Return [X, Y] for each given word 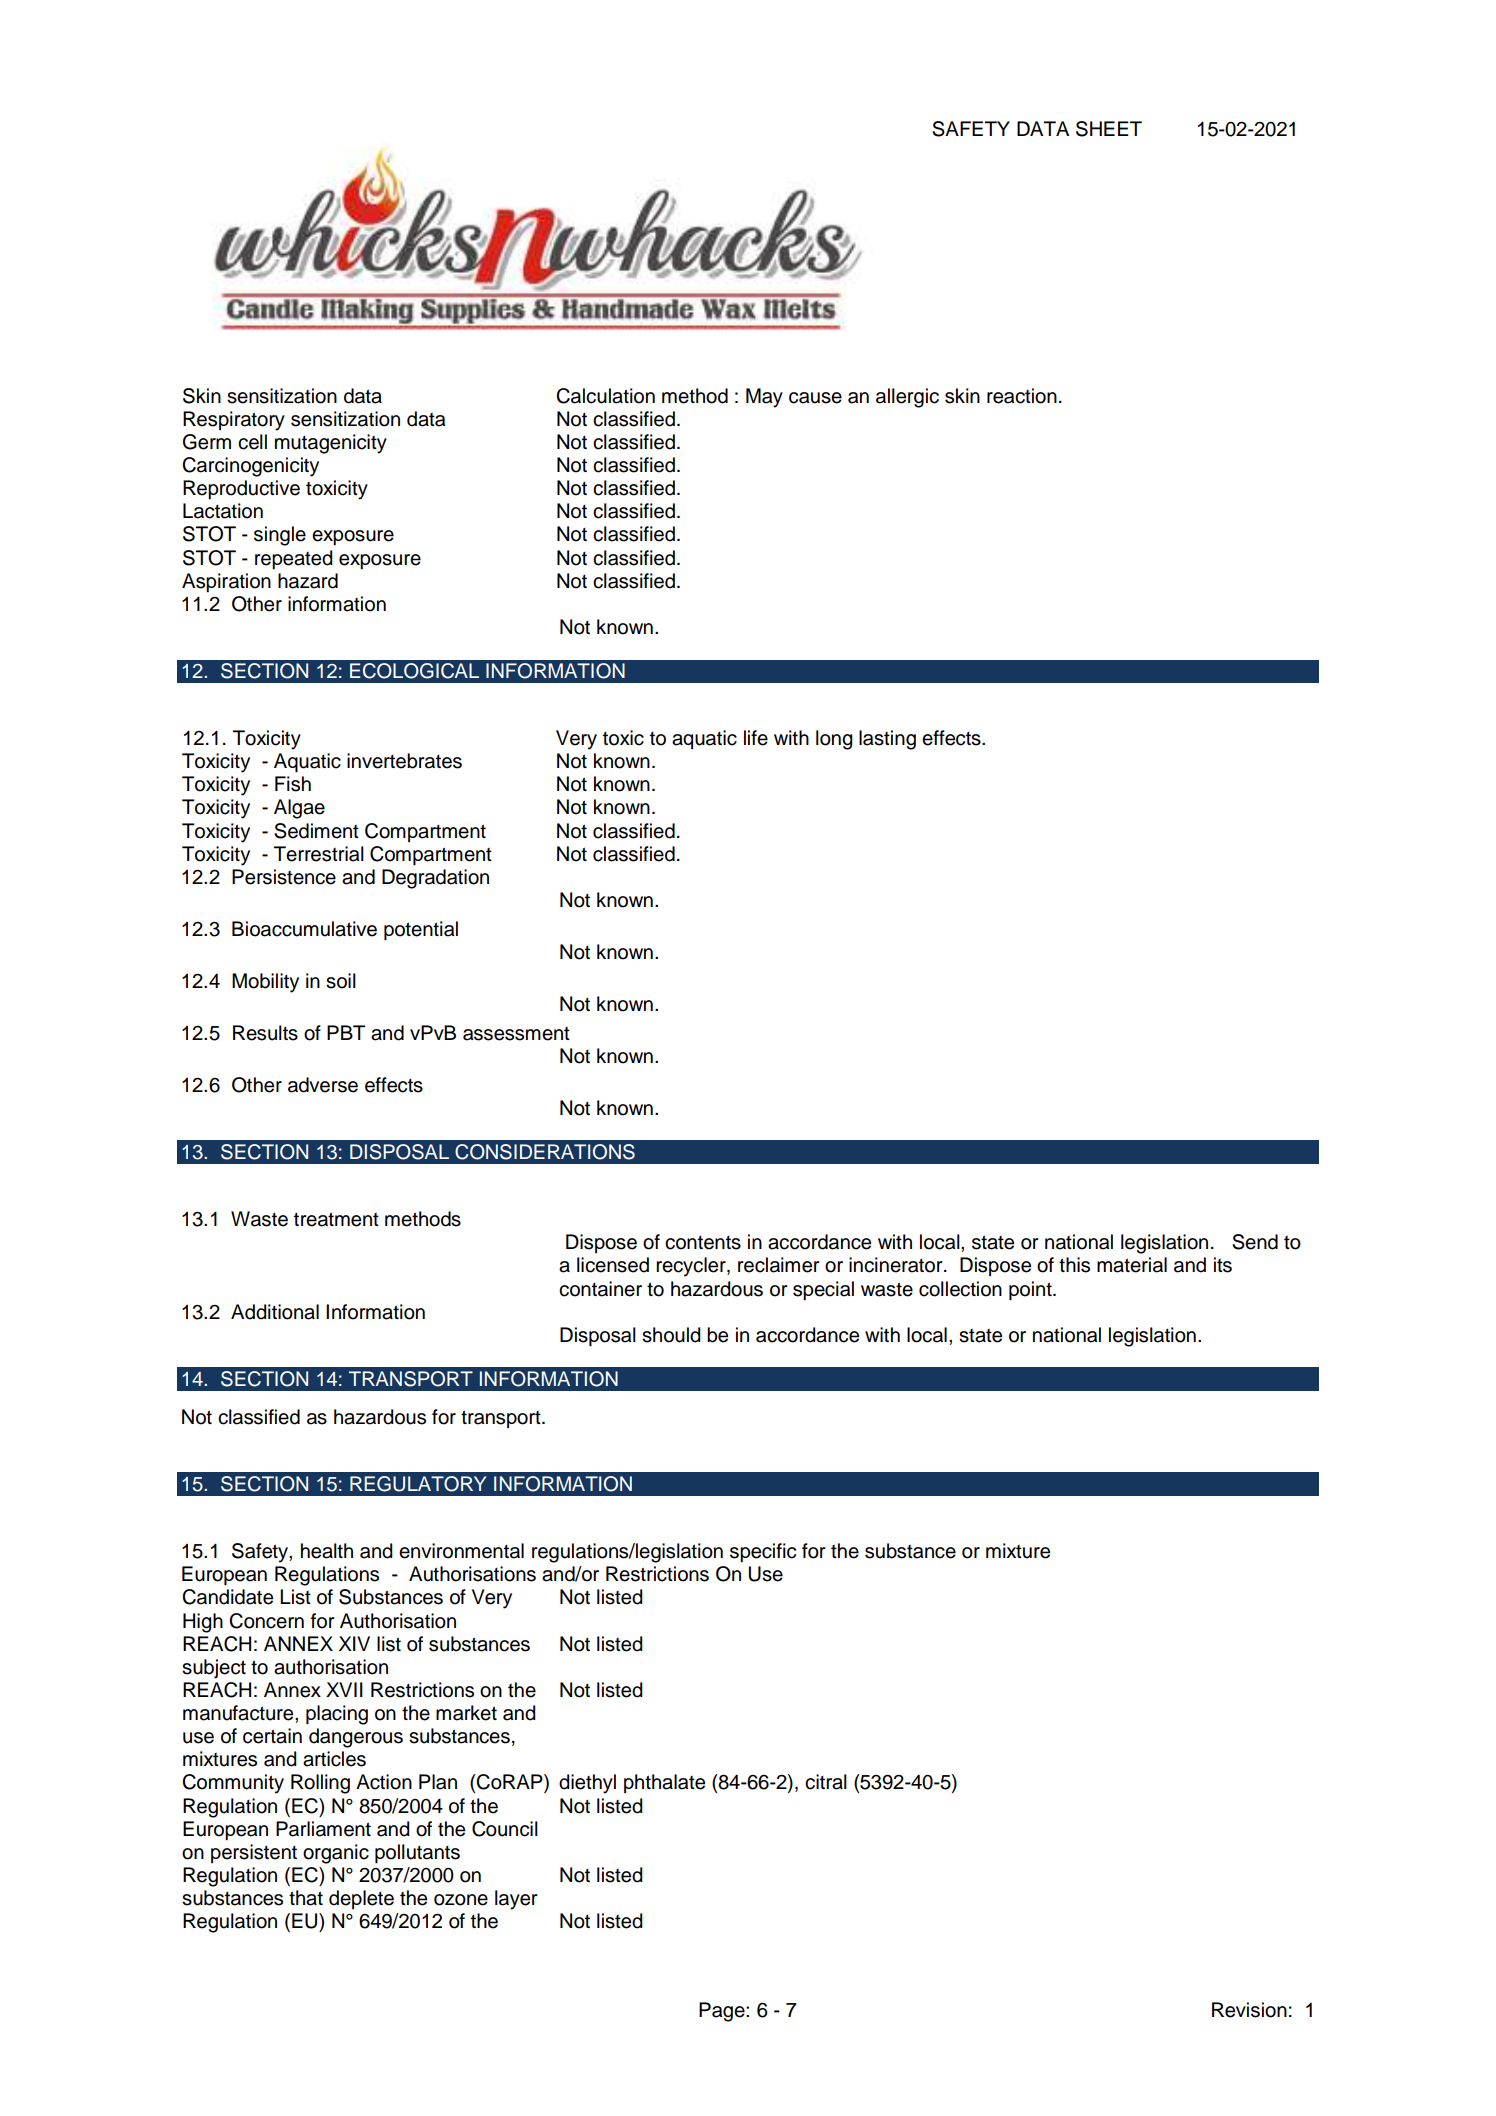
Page [723, 2012]
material [1132, 1265]
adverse [323, 1085]
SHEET [1109, 129]
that [306, 1898]
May [764, 398]
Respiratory [234, 421]
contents [703, 1243]
